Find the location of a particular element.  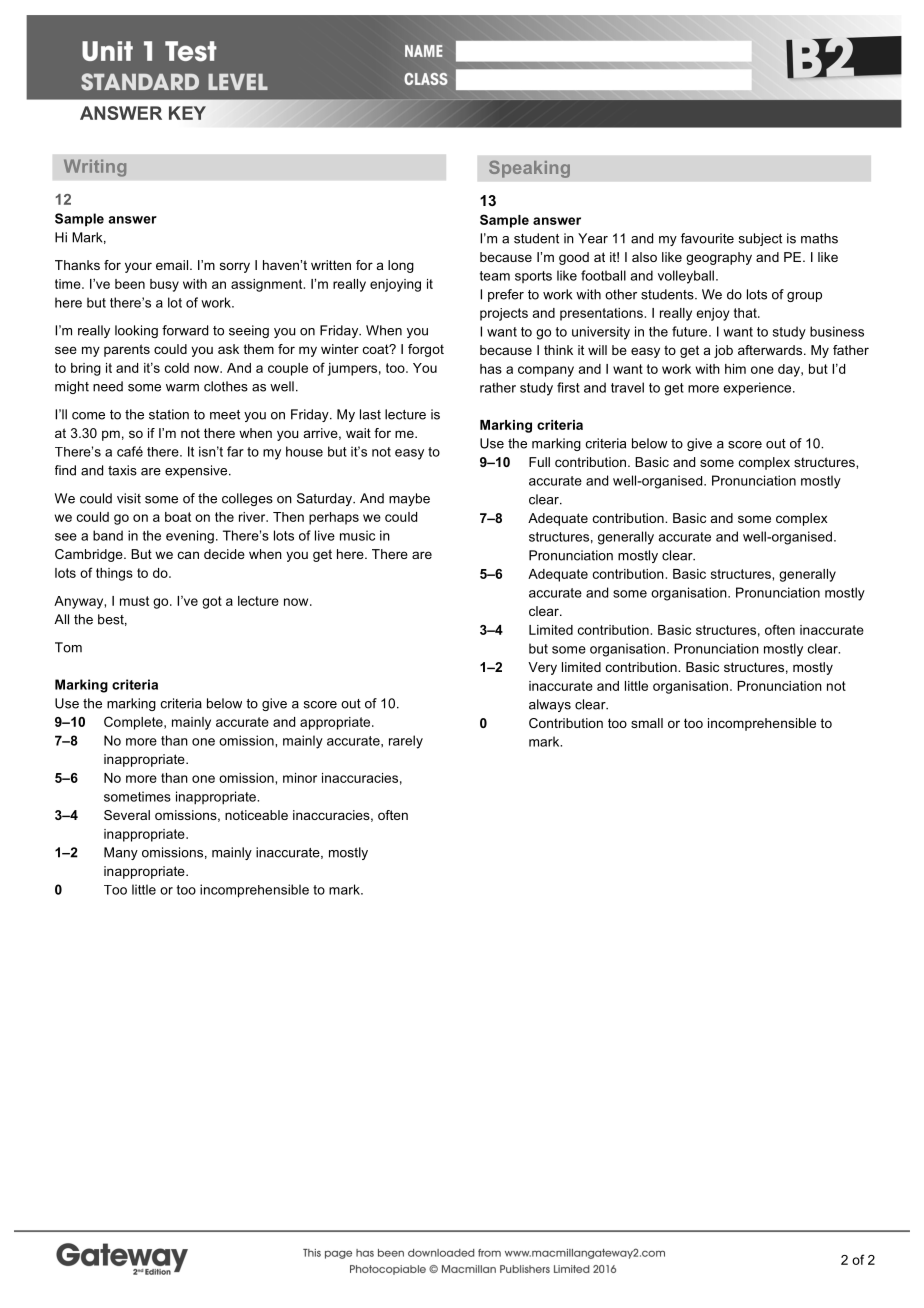

station is located at coordinates (169, 414).
